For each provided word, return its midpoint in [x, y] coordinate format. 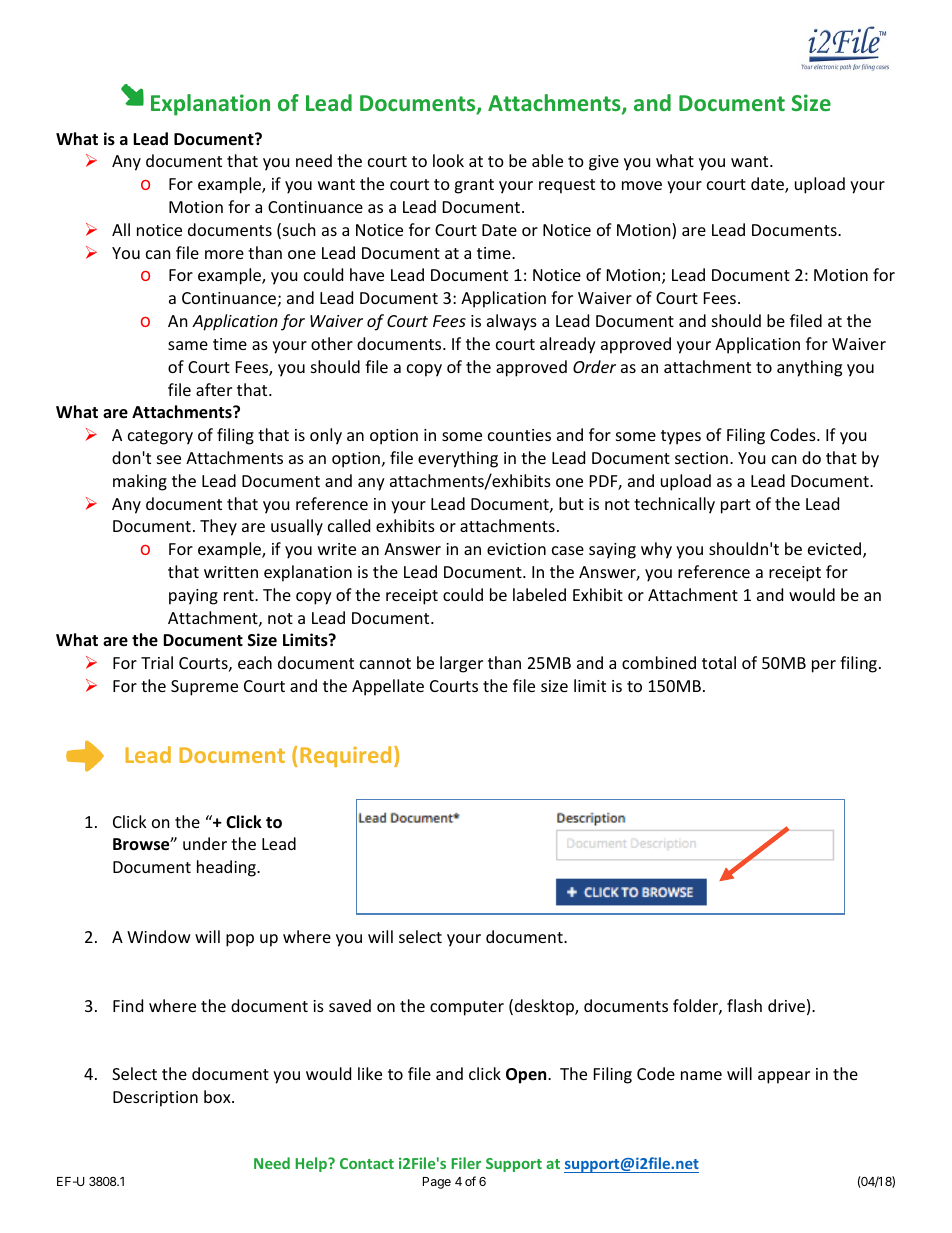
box [218, 1096]
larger [461, 664]
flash [744, 1005]
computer [467, 1008]
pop [240, 940]
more [224, 254]
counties [519, 435]
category [160, 437]
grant [474, 186]
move [642, 185]
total [719, 662]
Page [437, 1183]
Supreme [204, 688]
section [701, 458]
